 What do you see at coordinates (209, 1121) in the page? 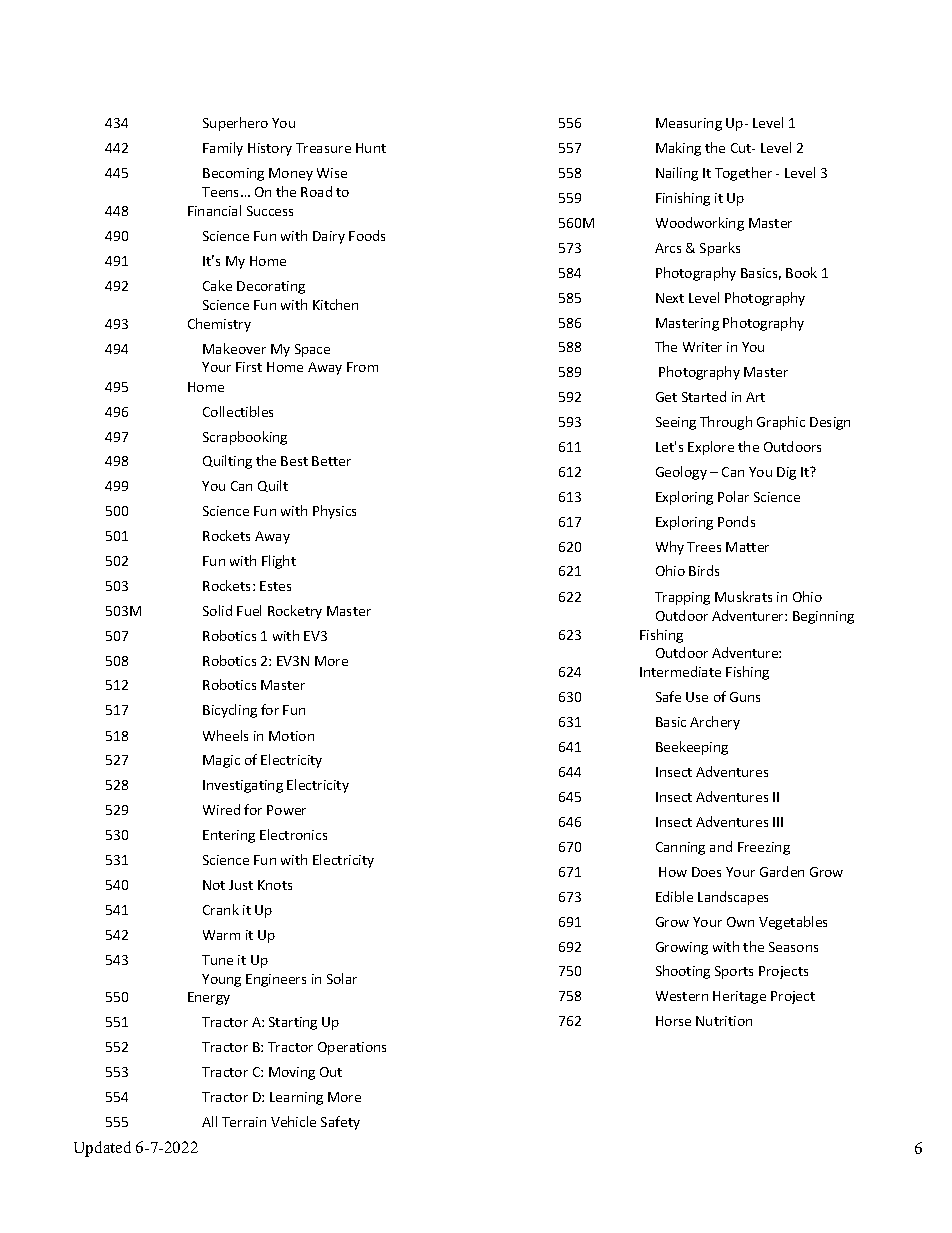
I see `All` at bounding box center [209, 1121].
